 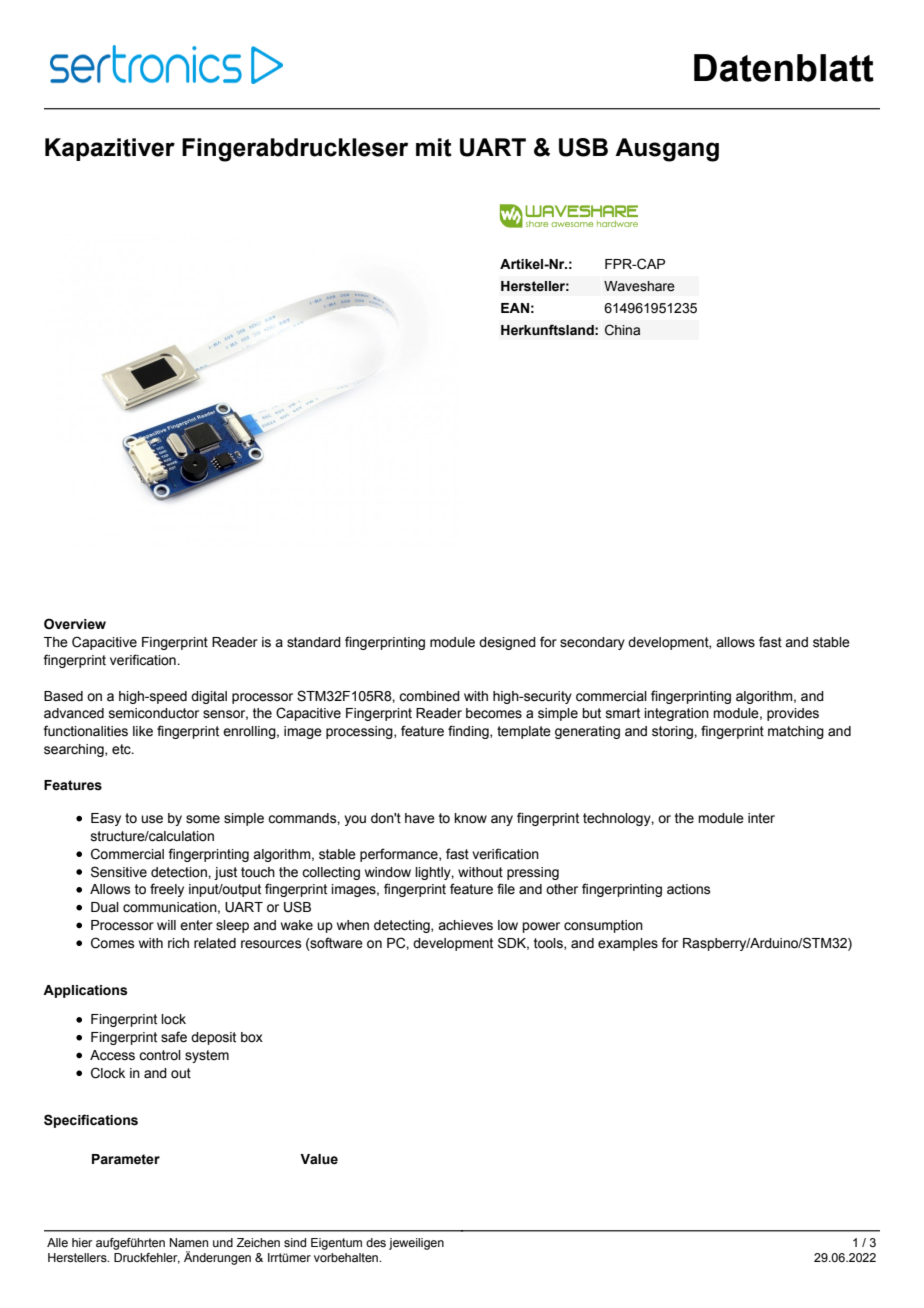 I want to click on semiconductor, so click(x=154, y=713).
